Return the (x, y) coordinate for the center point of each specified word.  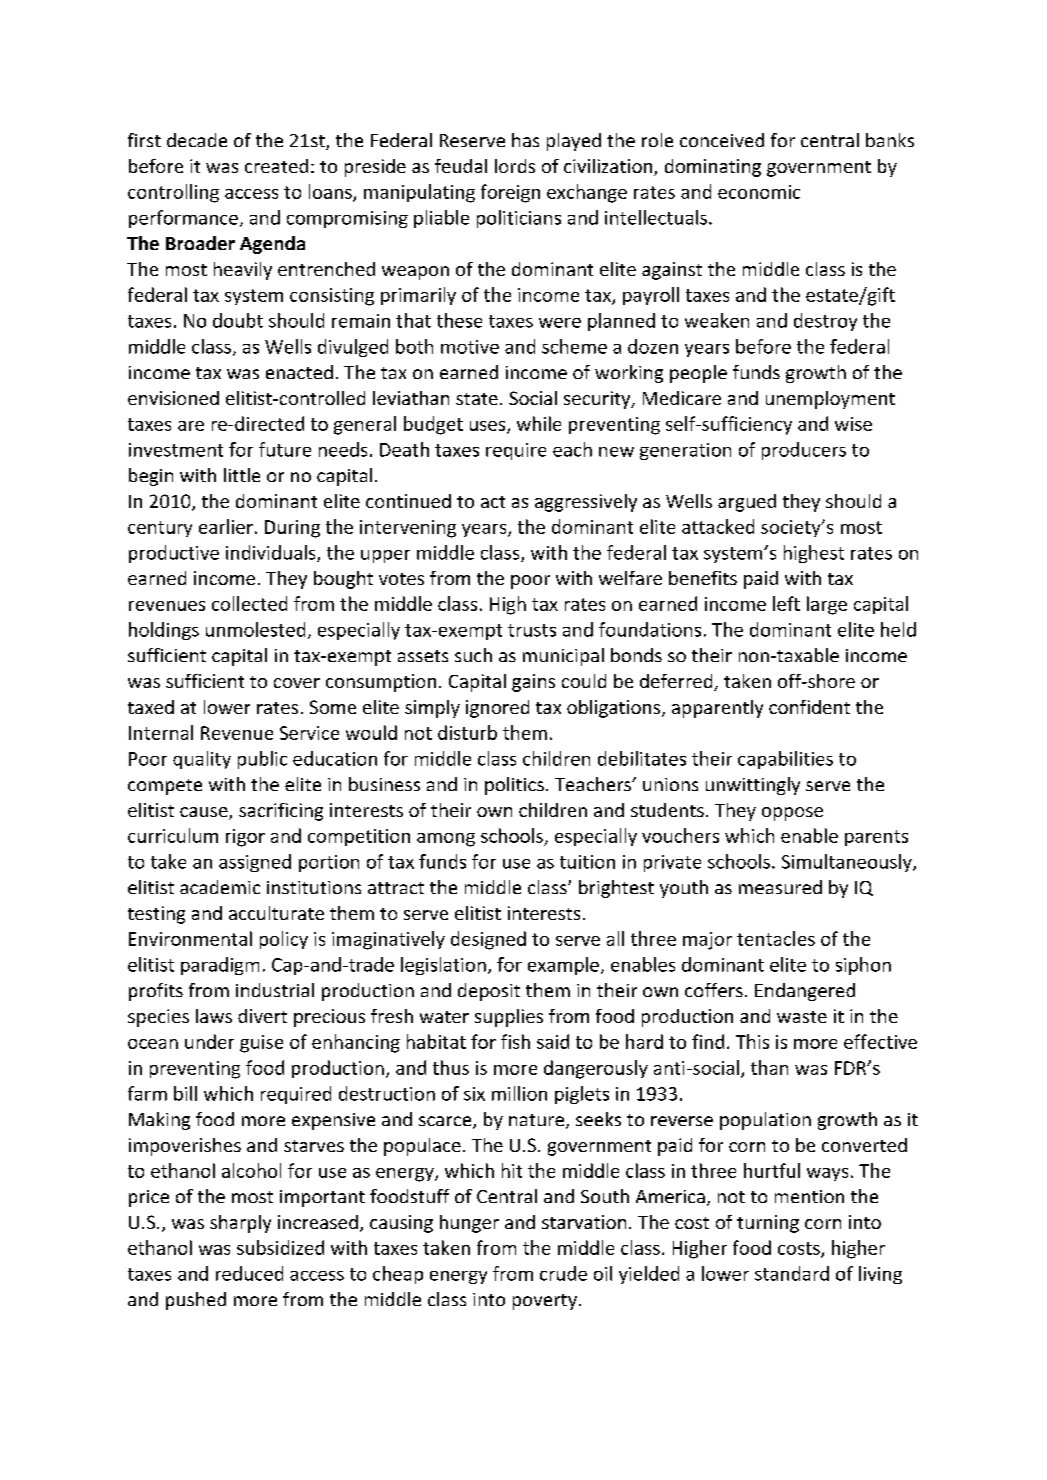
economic (759, 192)
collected (249, 603)
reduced (249, 1273)
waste (802, 1017)
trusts (532, 630)
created (276, 166)
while (539, 423)
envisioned (173, 398)
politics (514, 786)
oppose (792, 814)
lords (515, 166)
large (827, 605)
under (209, 1041)
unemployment (830, 400)
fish (515, 1041)
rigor (245, 838)
